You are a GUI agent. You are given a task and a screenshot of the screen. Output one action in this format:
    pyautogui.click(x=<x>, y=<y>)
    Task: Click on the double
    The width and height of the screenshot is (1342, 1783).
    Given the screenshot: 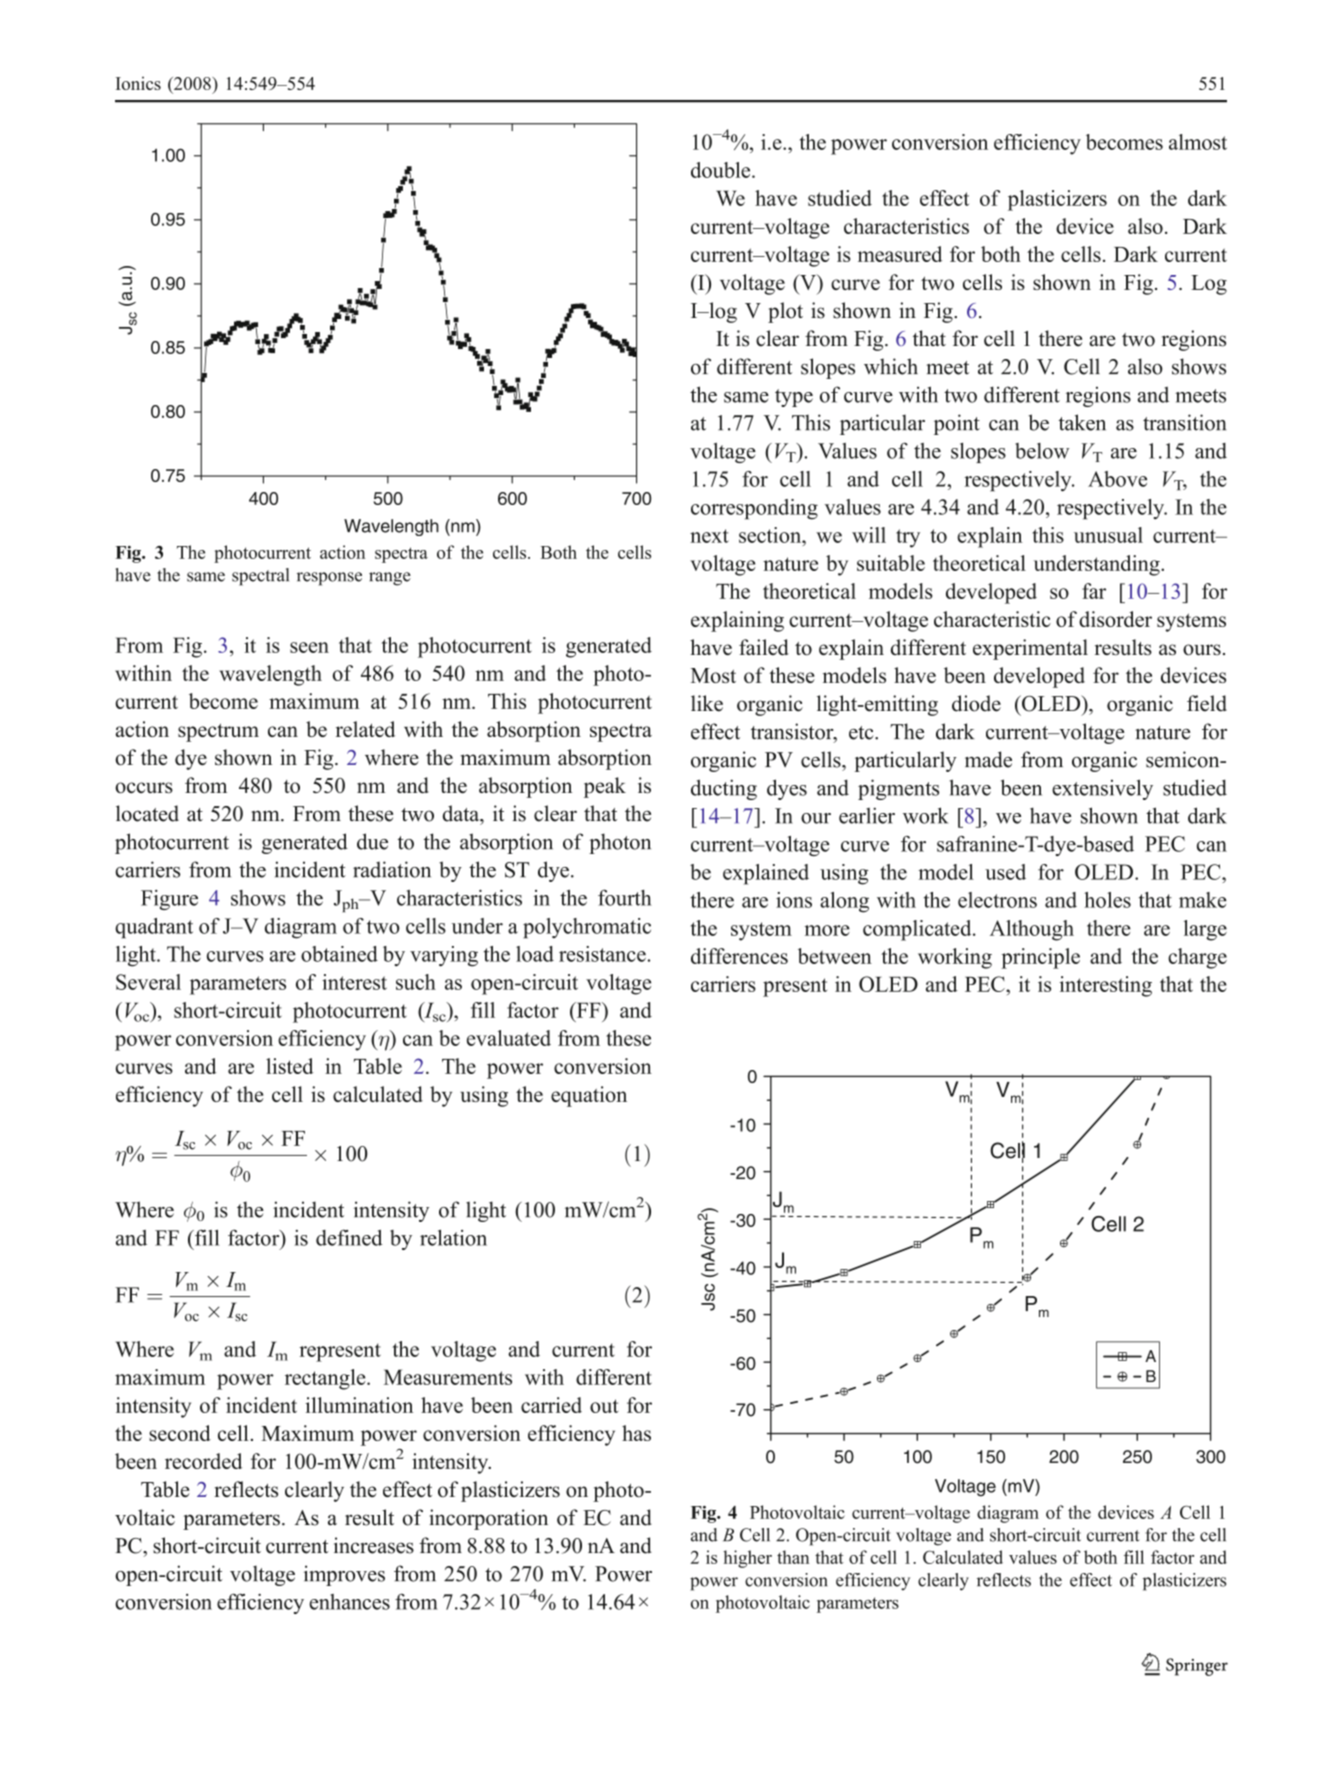 What is the action you would take?
    pyautogui.click(x=722, y=170)
